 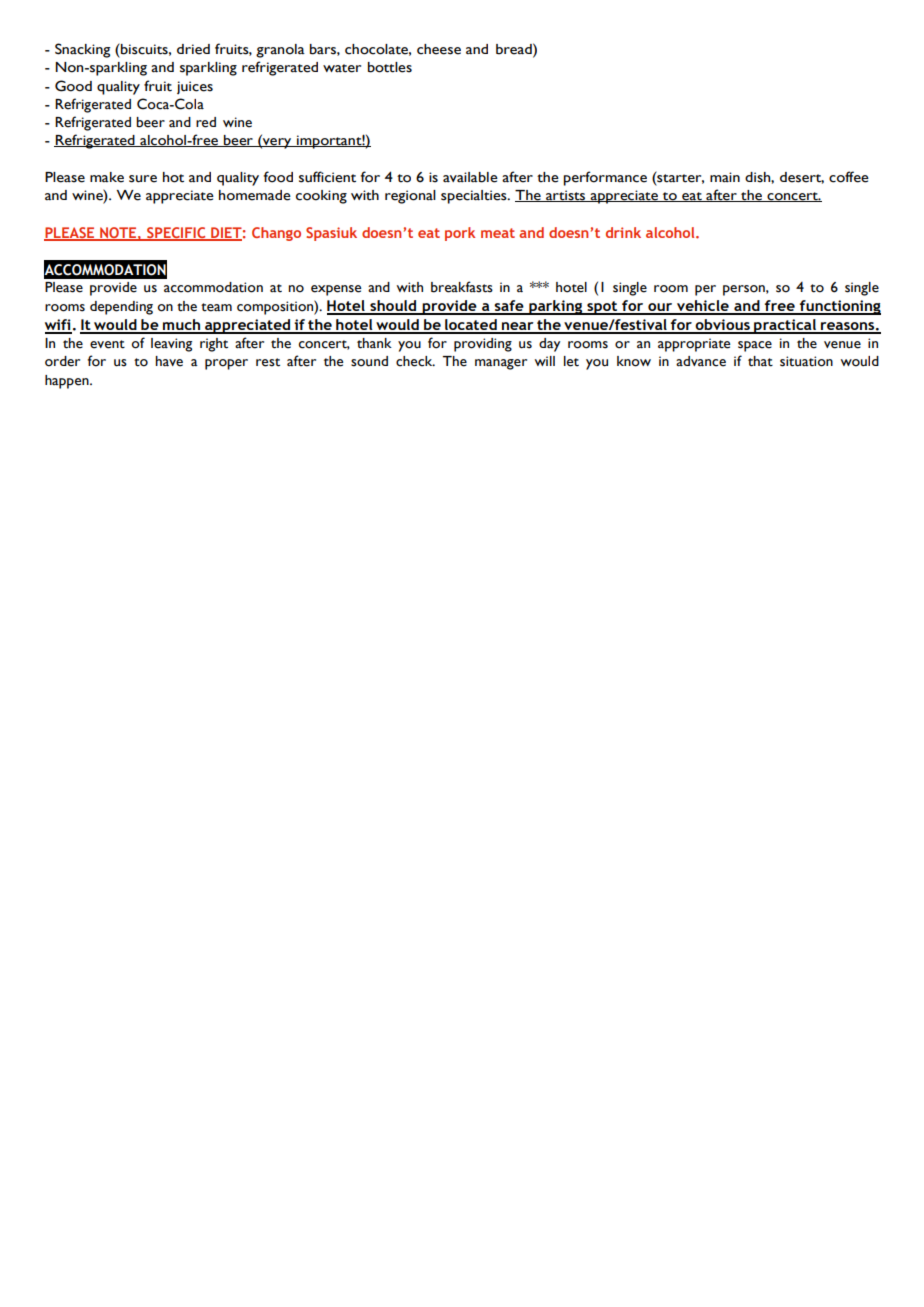 I want to click on have, so click(x=169, y=361).
